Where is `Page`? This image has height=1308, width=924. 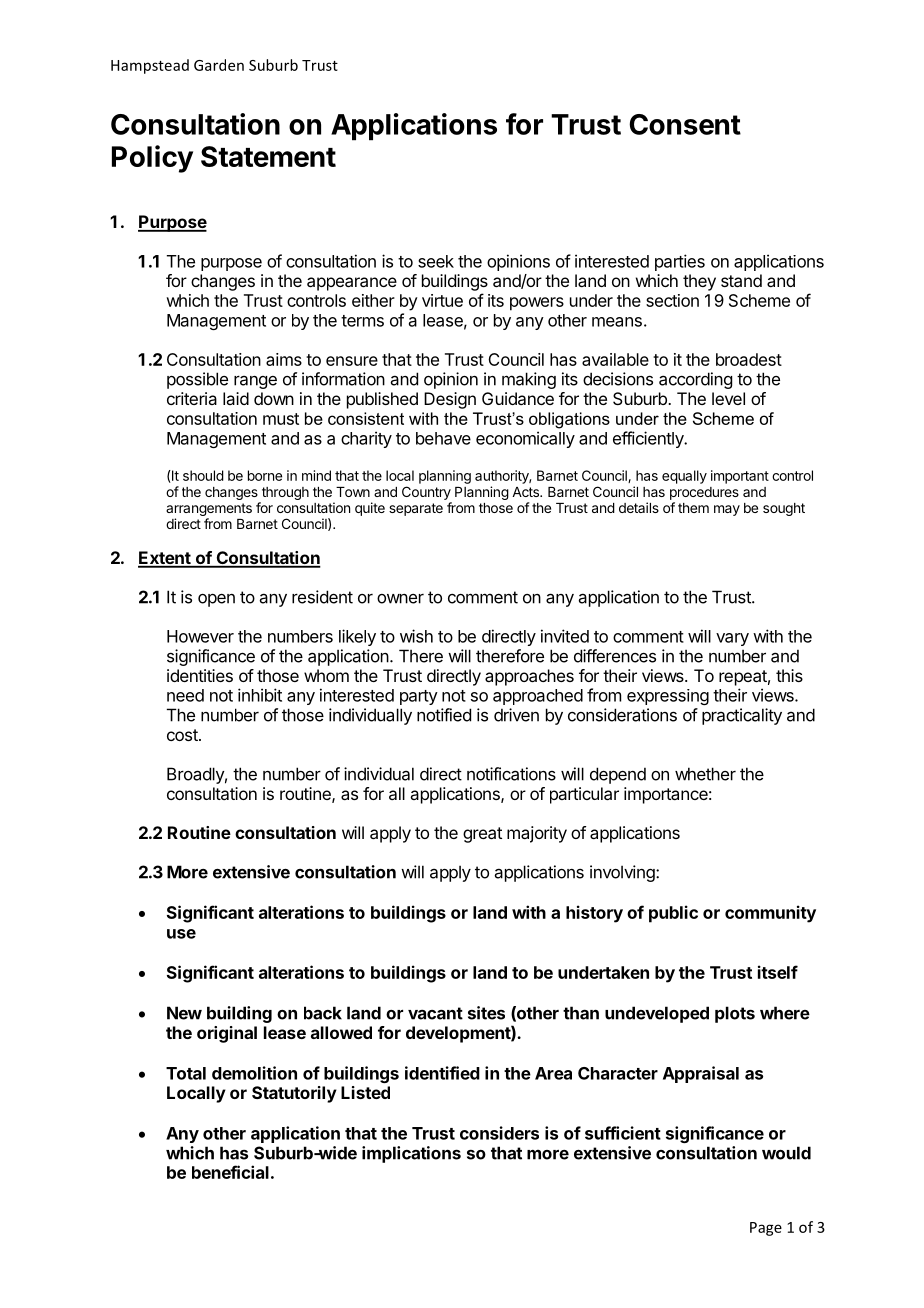 Page is located at coordinates (766, 1229).
